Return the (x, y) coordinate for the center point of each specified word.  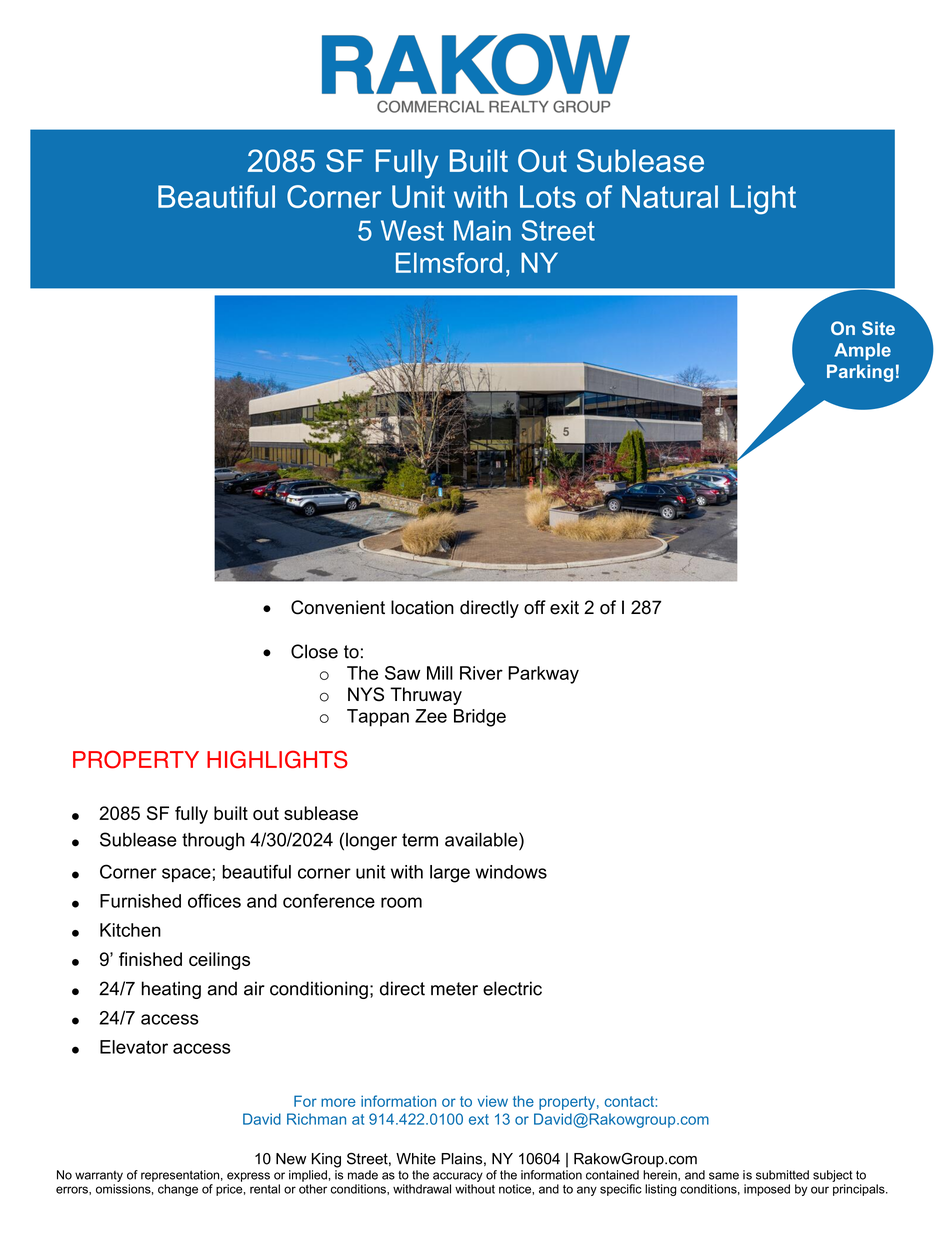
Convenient (338, 607)
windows (511, 872)
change (178, 1190)
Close (314, 651)
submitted (782, 1175)
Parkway (543, 675)
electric (512, 988)
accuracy (458, 1177)
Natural (670, 196)
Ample (863, 351)
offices (214, 901)
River (481, 673)
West (412, 230)
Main (482, 230)
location (422, 607)
